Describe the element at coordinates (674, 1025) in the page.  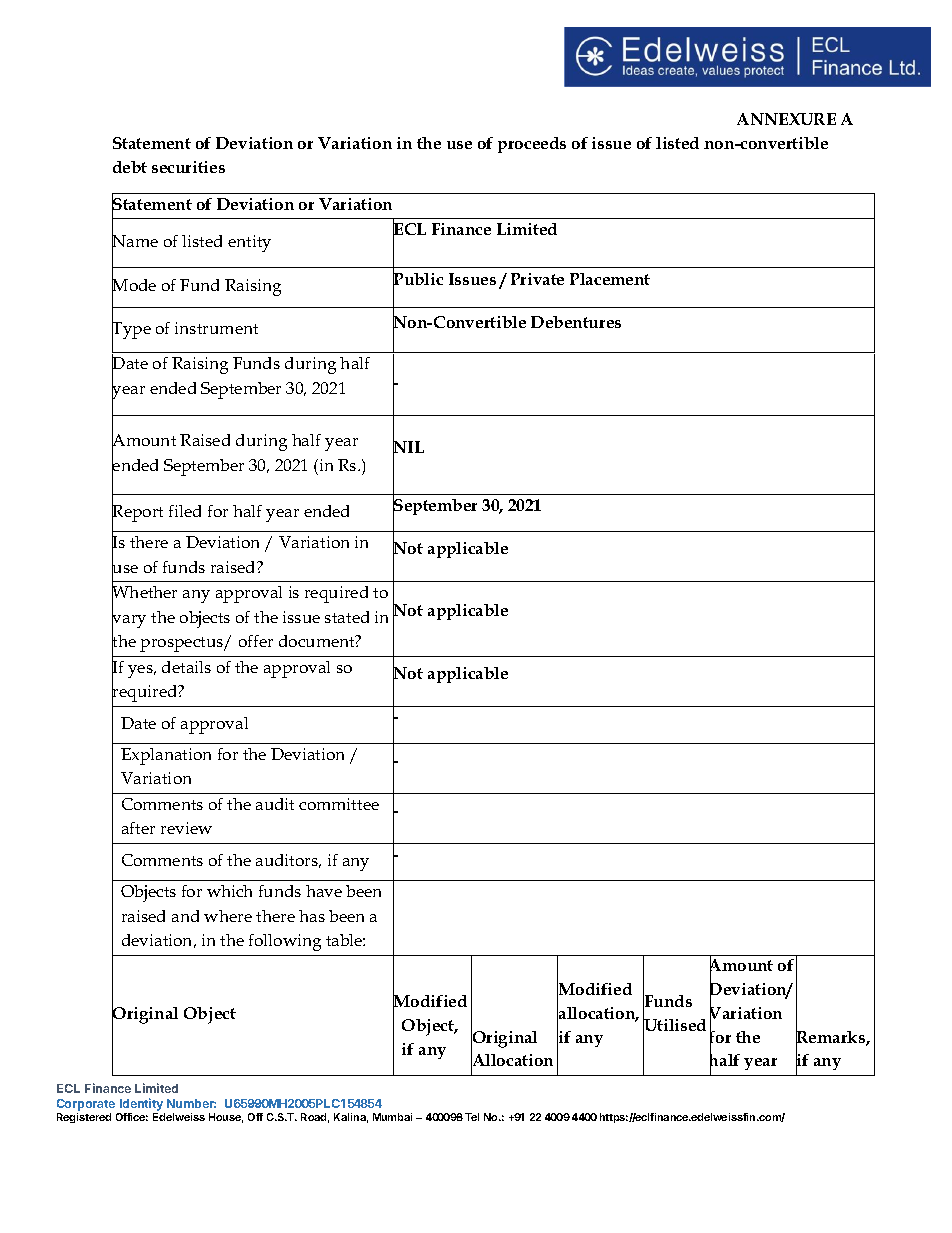
I see `Utilised` at that location.
